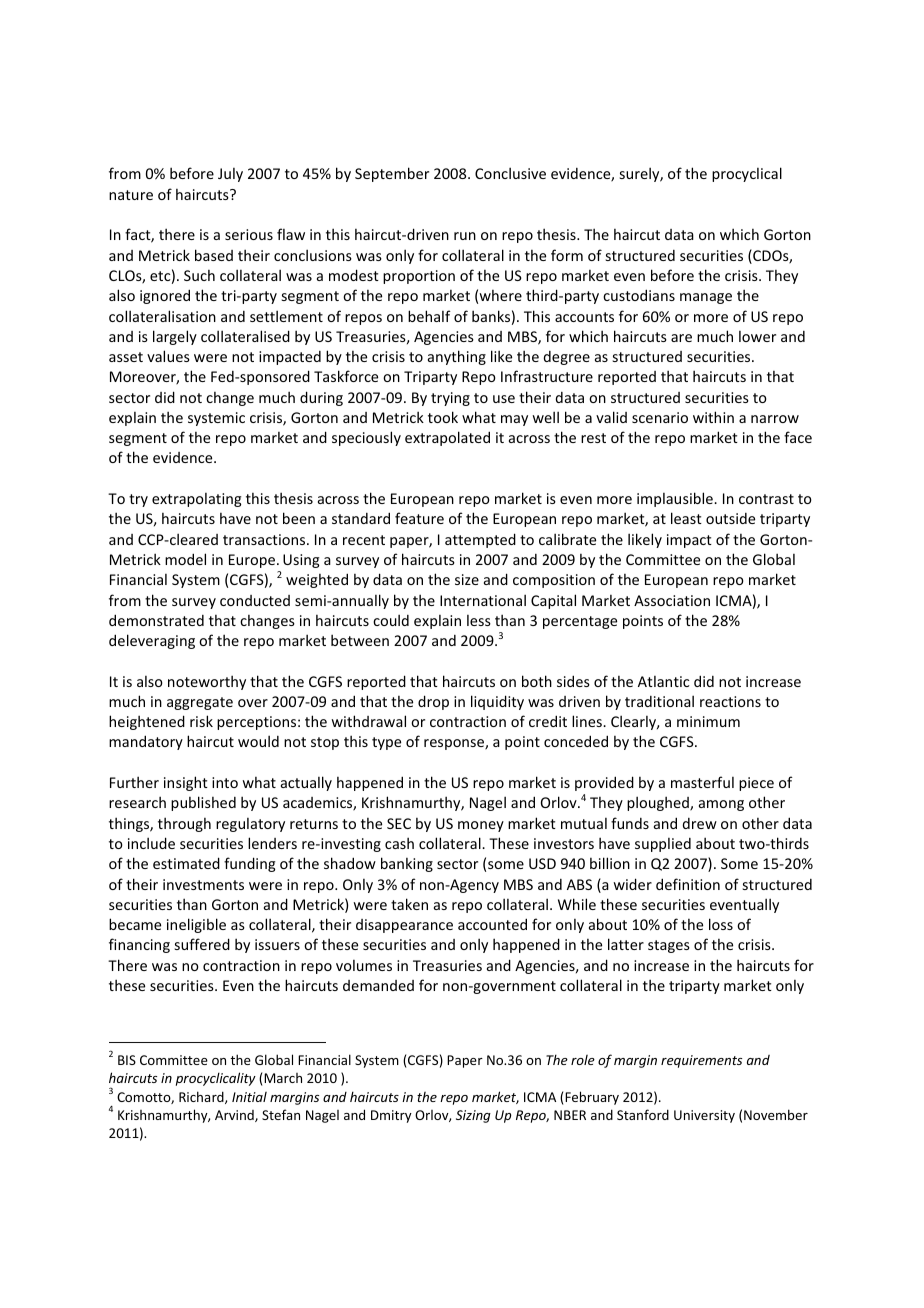  What do you see at coordinates (186, 863) in the screenshot?
I see `estimated` at bounding box center [186, 863].
